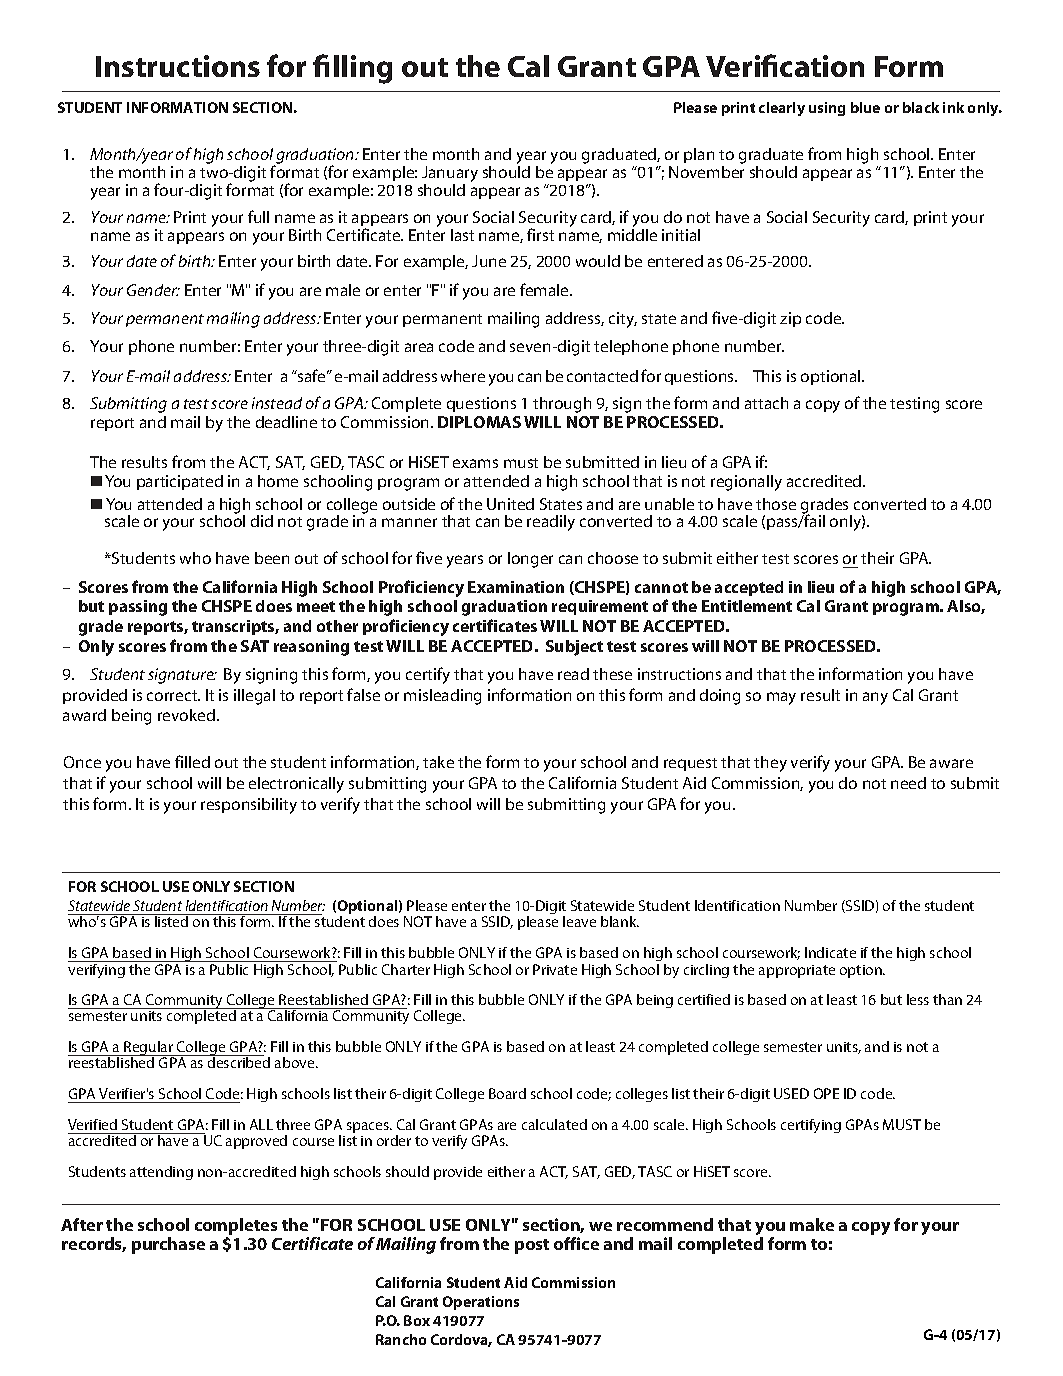 The width and height of the screenshot is (1063, 1376). Describe the element at coordinates (249, 806) in the screenshot. I see `responsibility` at that location.
